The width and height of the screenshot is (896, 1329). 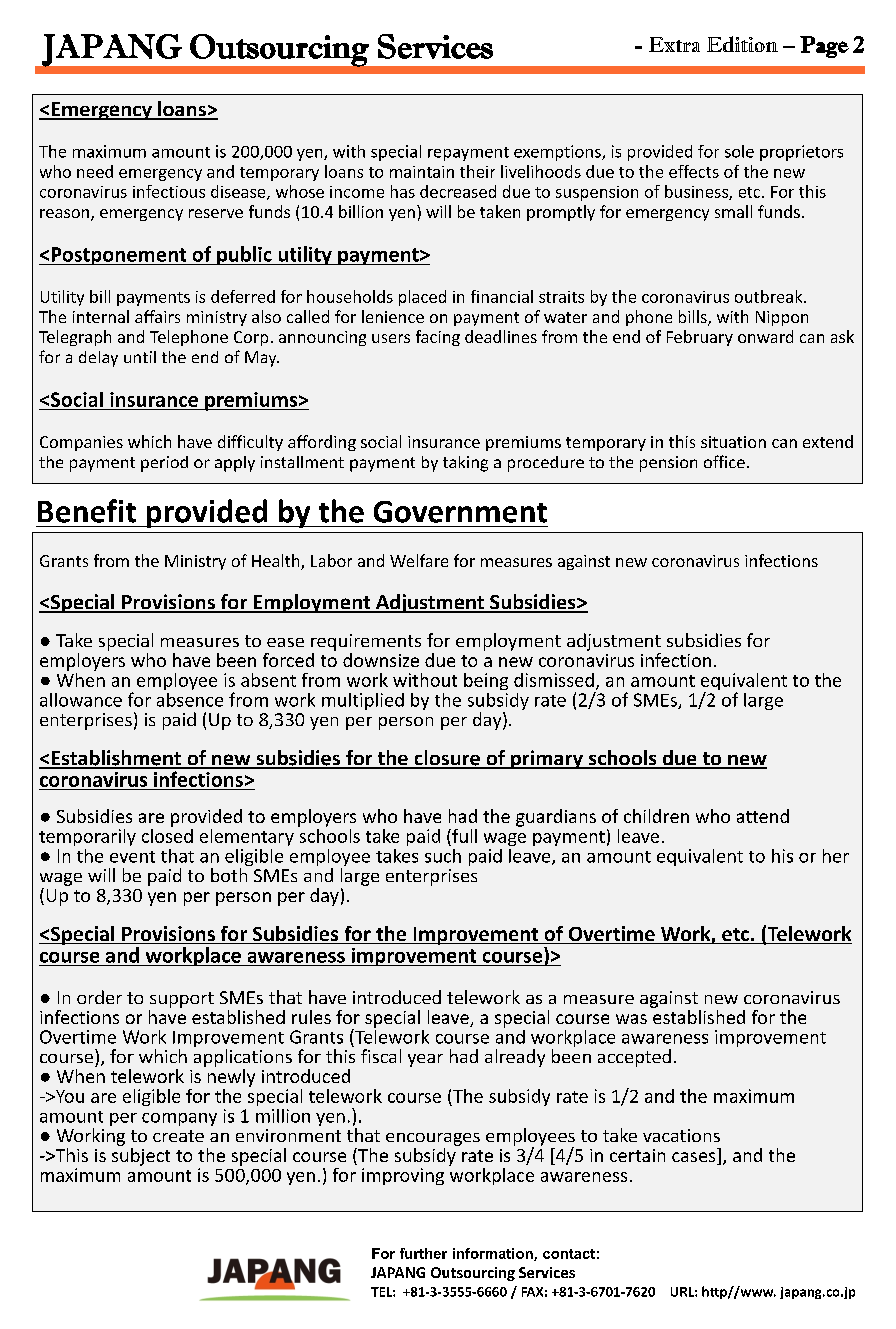 What do you see at coordinates (742, 44) in the screenshot?
I see `Edition` at bounding box center [742, 44].
